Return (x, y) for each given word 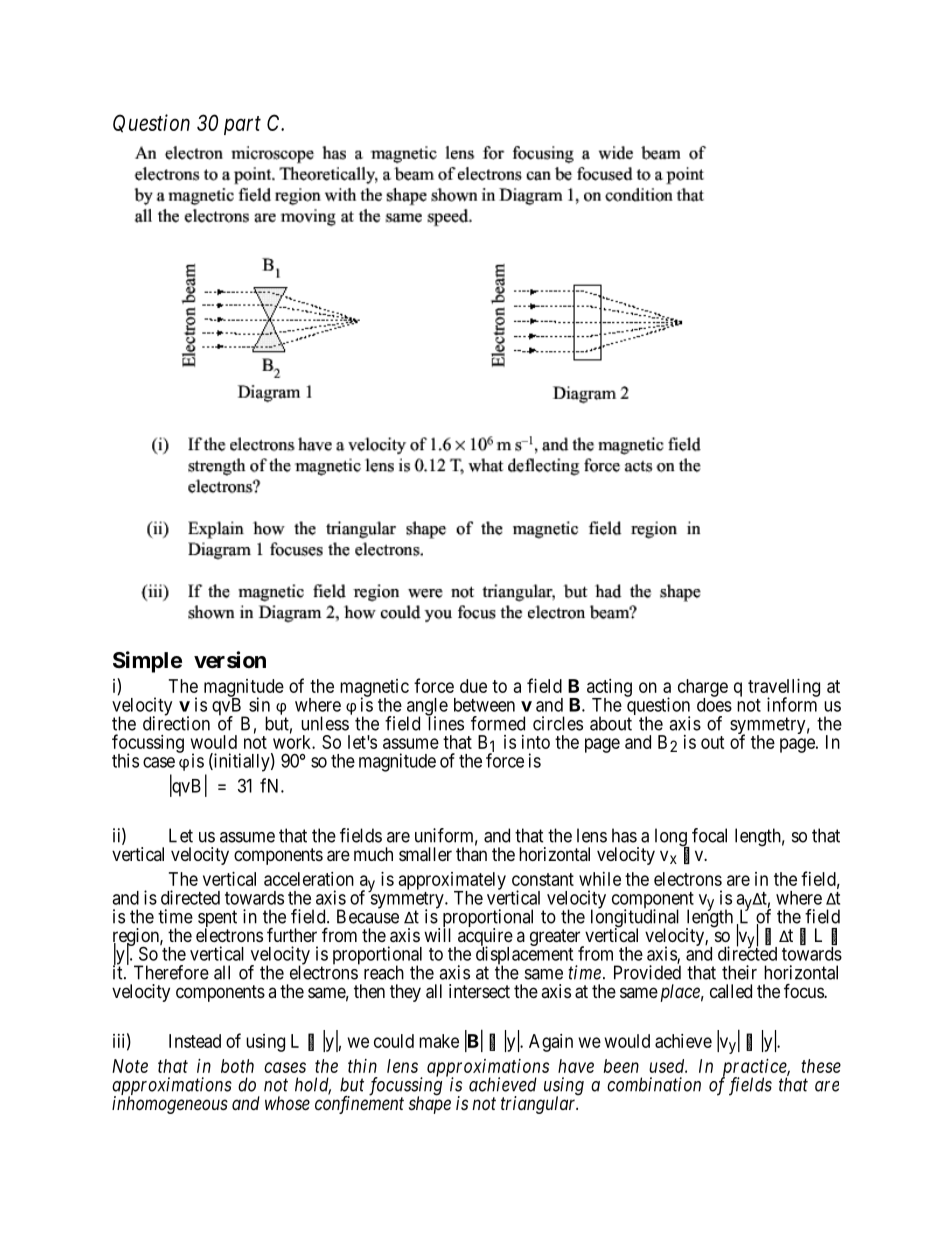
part (242, 125)
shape (430, 1104)
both (237, 1066)
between (484, 705)
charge (703, 689)
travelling (784, 689)
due (473, 686)
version (230, 660)
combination (654, 1084)
